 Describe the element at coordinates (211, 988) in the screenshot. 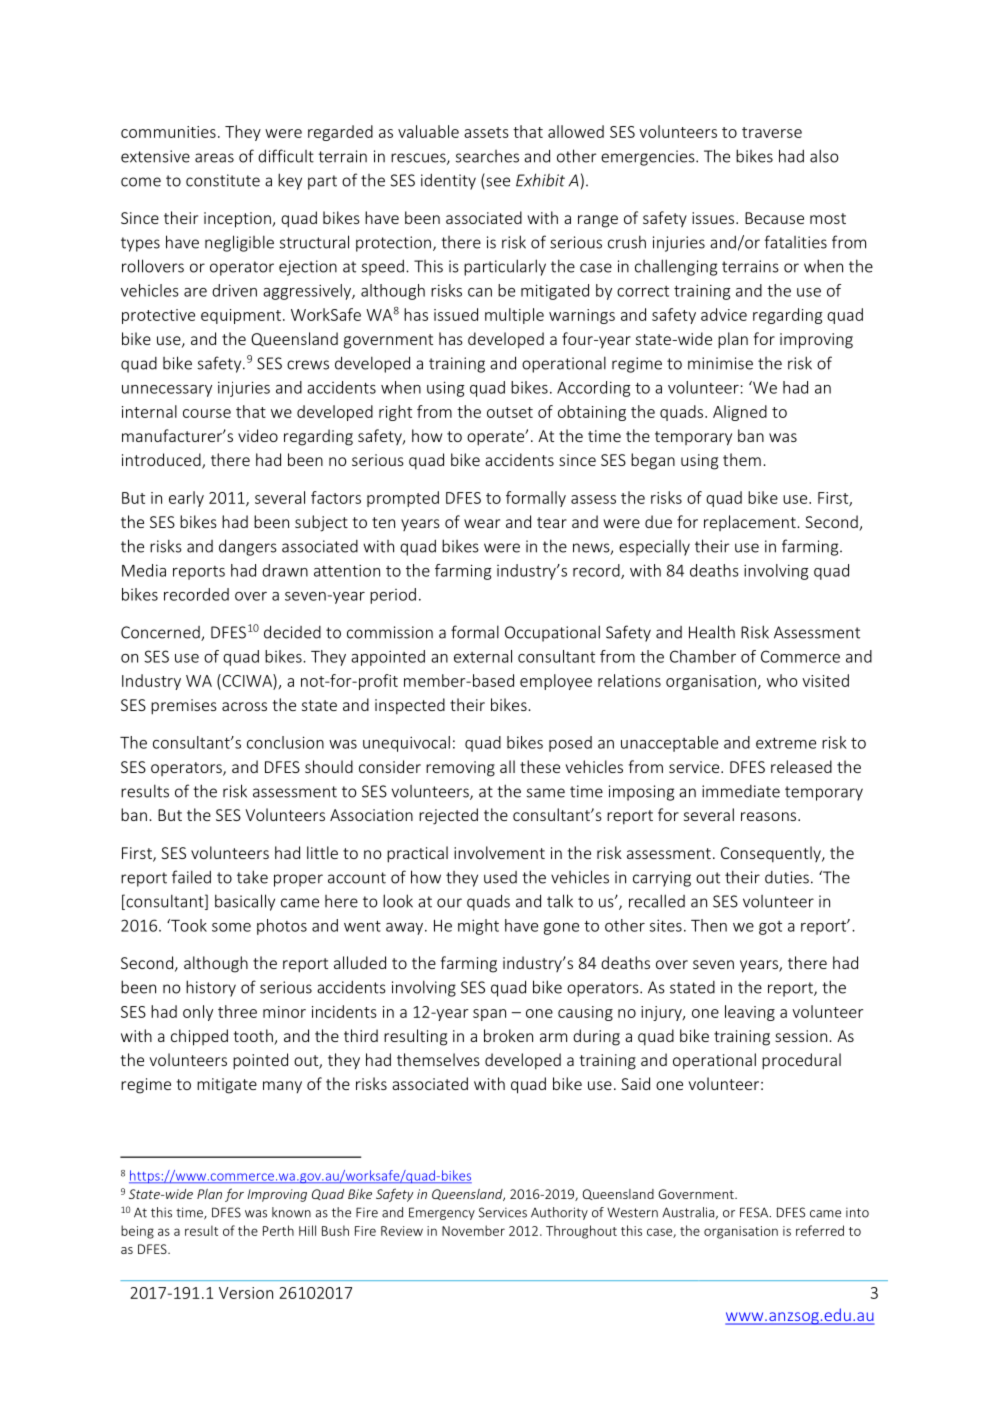

I see `history` at that location.
